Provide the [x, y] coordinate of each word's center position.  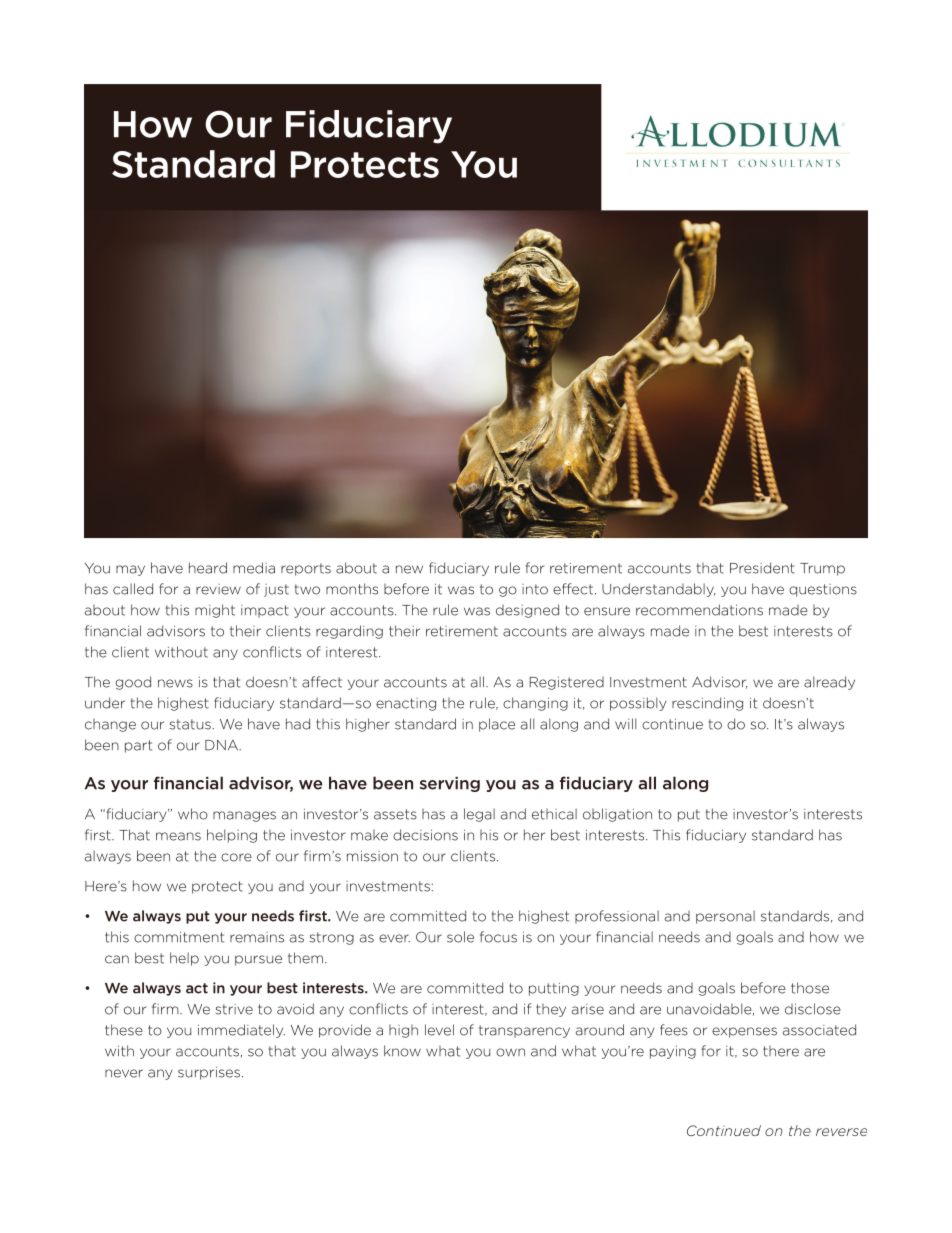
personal [725, 917]
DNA [222, 745]
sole [460, 937]
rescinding [707, 704]
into [535, 589]
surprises [209, 1073]
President [762, 568]
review [218, 589]
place [497, 725]
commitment [179, 937]
